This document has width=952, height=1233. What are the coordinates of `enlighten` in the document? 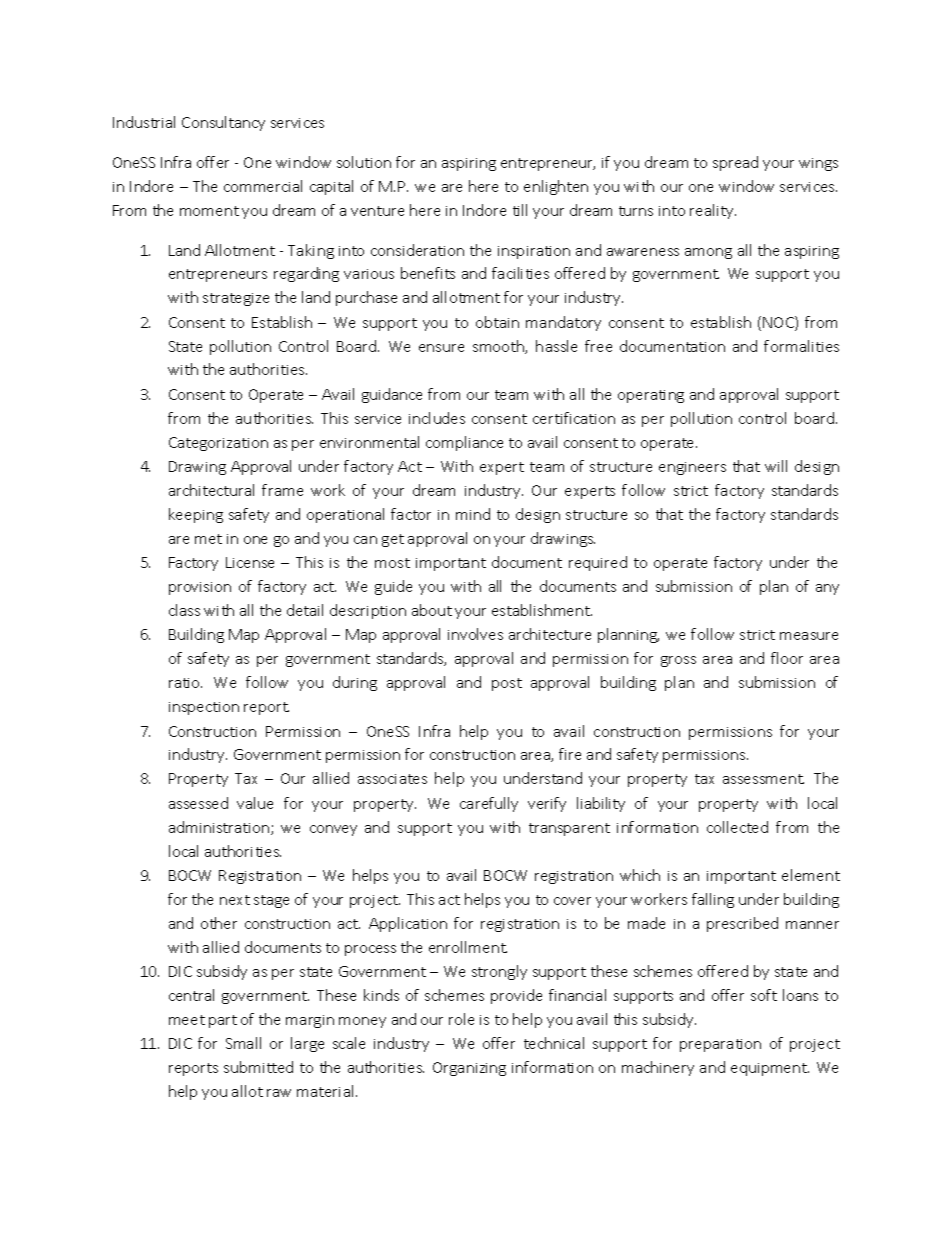 It's located at (556, 187).
